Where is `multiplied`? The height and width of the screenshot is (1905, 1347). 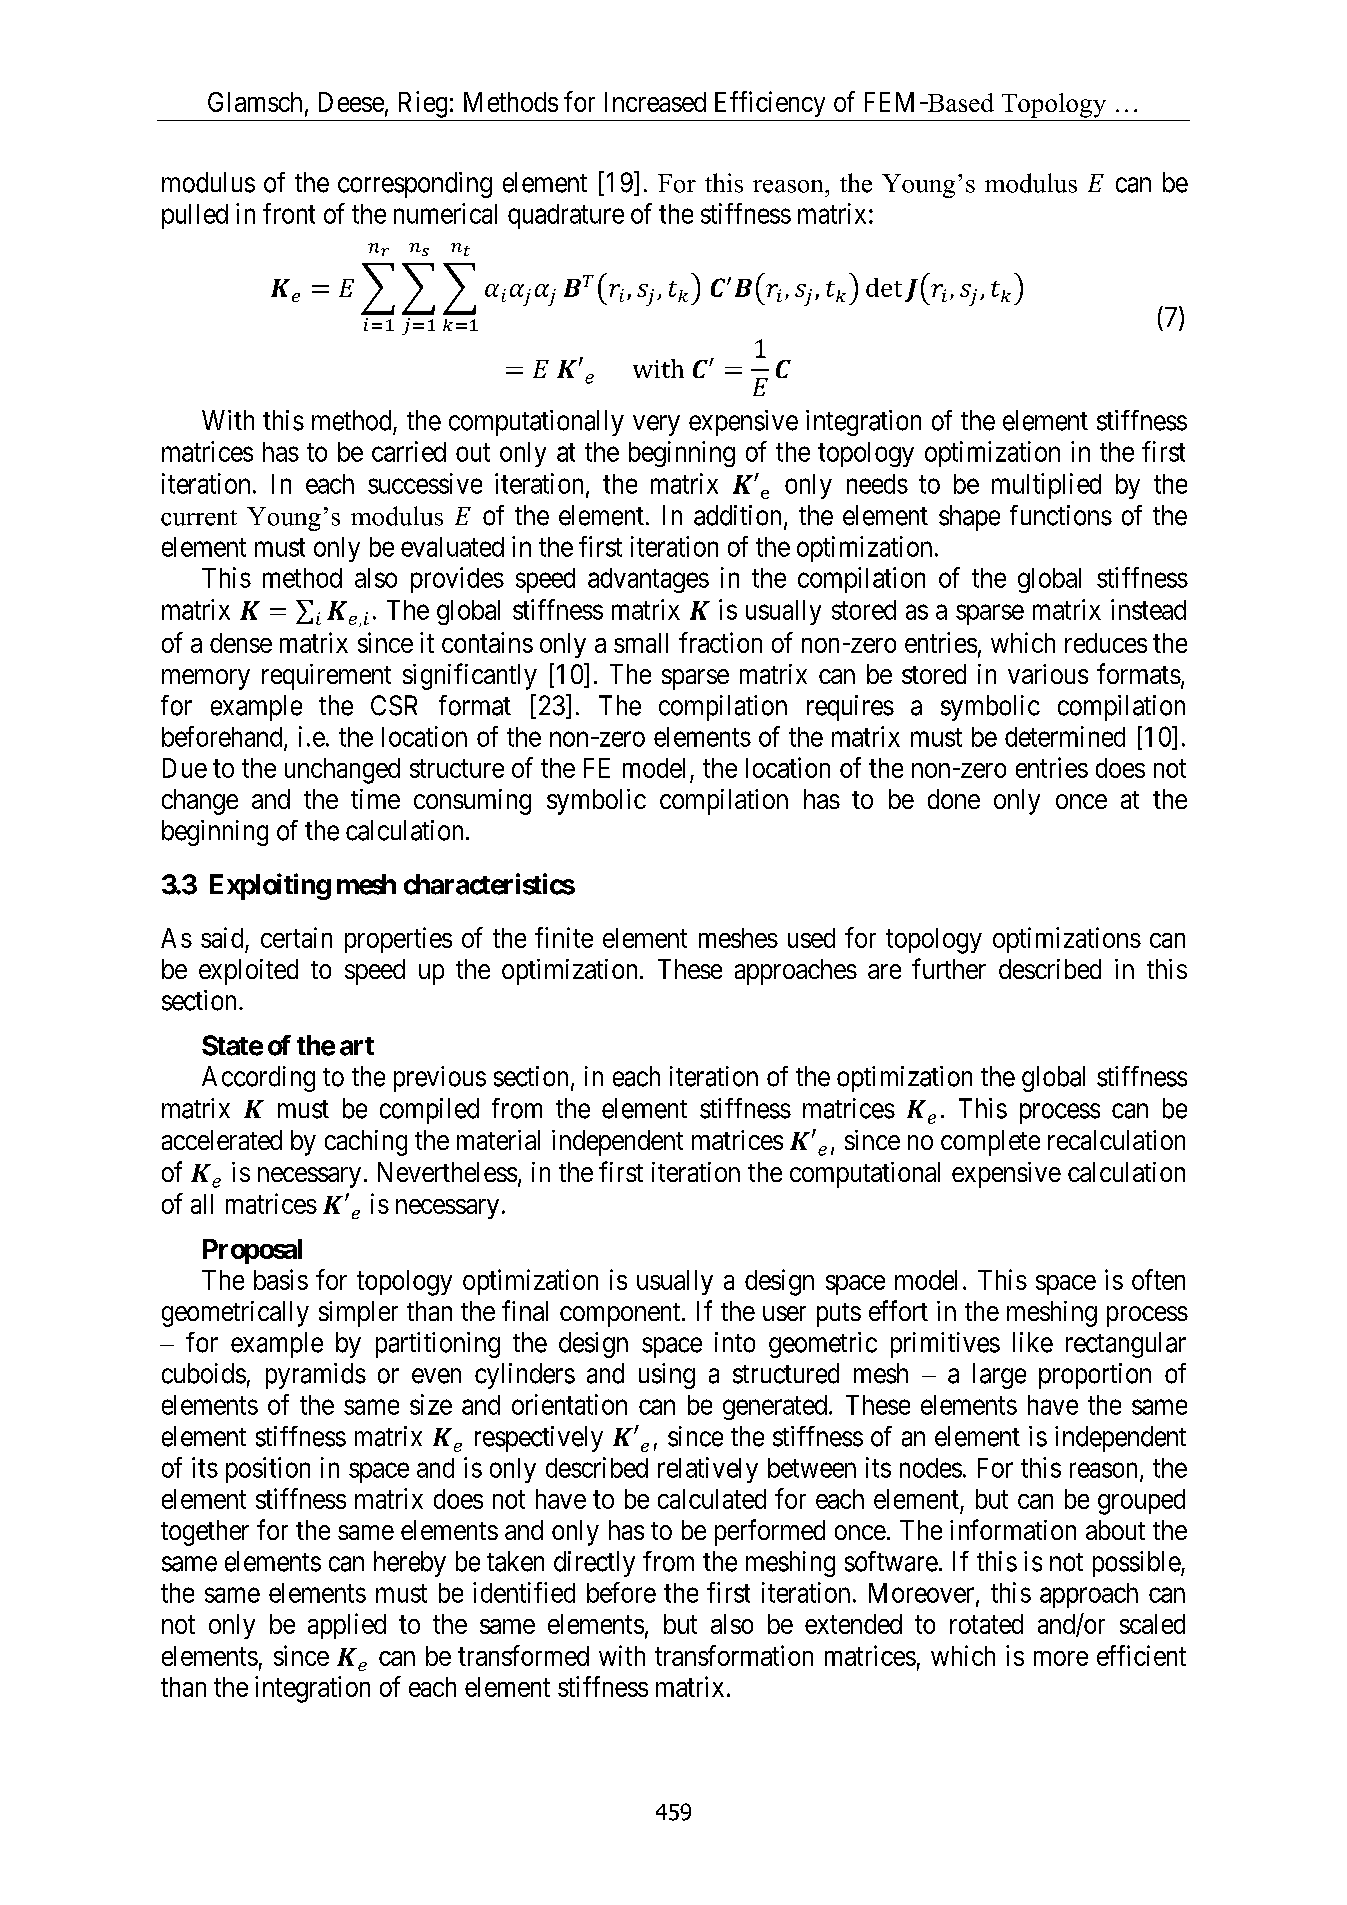 multiplied is located at coordinates (1046, 486).
